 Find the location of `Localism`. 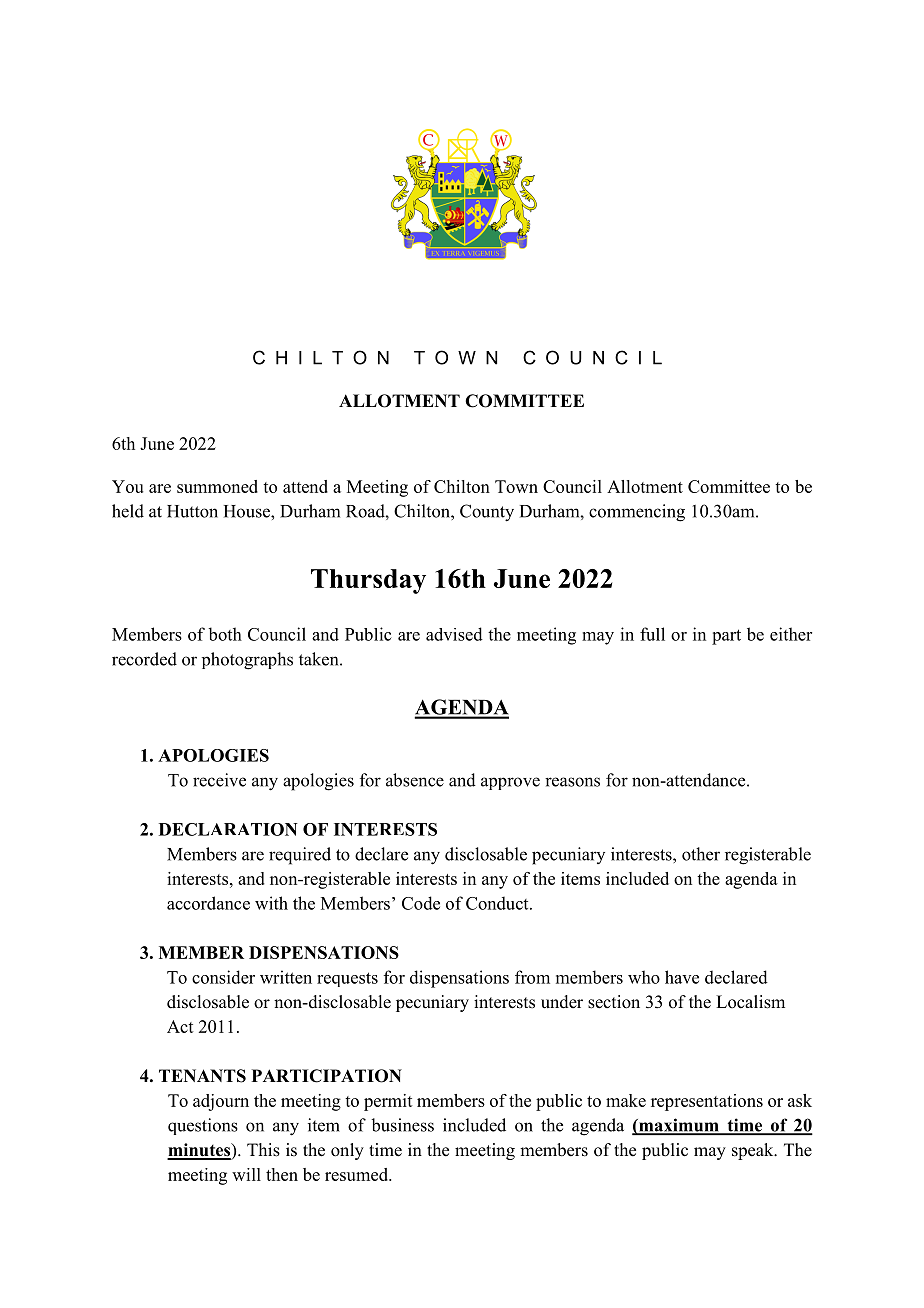

Localism is located at coordinates (750, 1002).
